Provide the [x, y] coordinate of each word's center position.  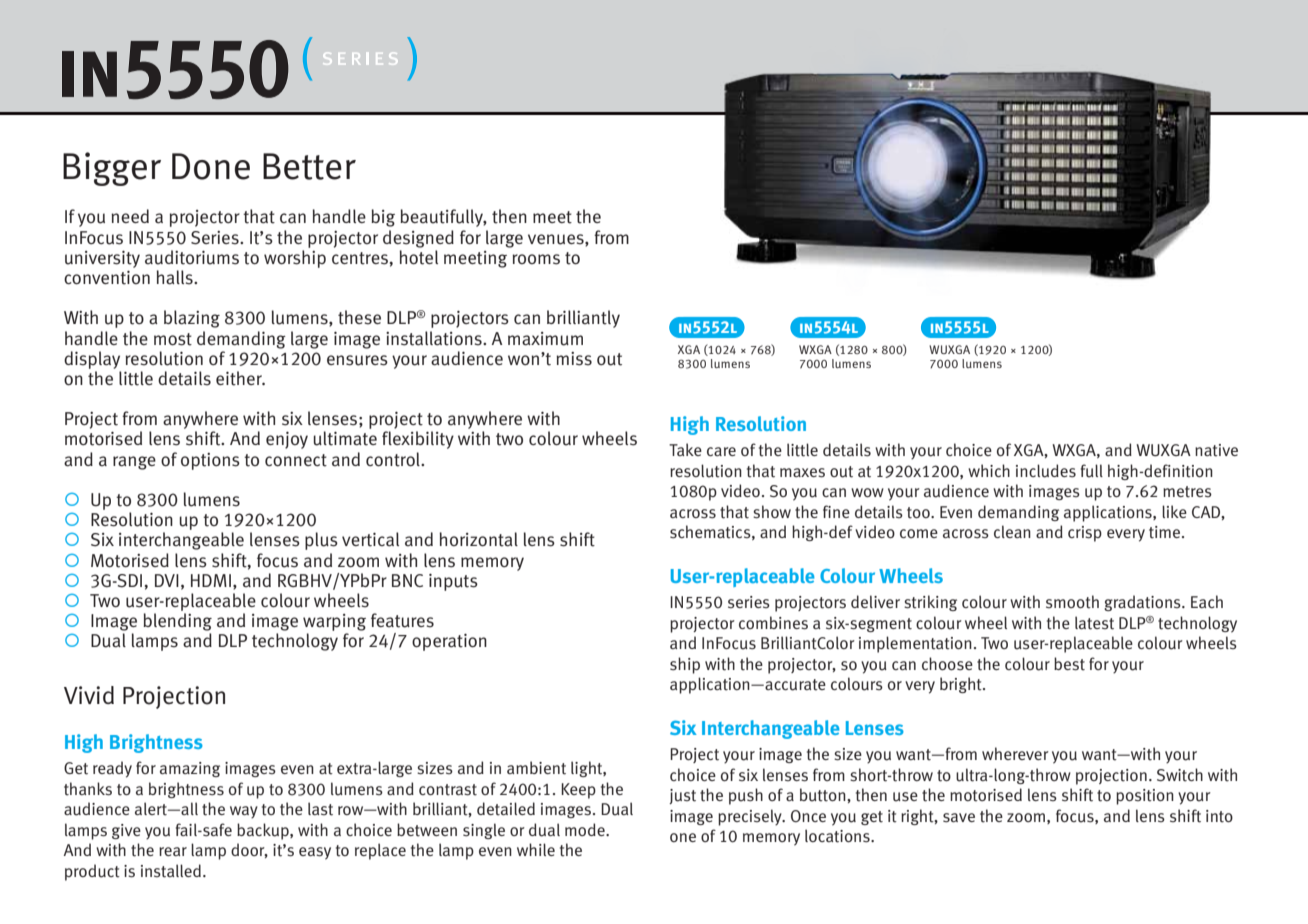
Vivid [89, 695]
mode [586, 829]
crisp [1085, 534]
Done [211, 166]
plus [321, 541]
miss [574, 359]
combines [773, 623]
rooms [536, 259]
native [1216, 450]
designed [418, 239]
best [1069, 664]
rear [173, 851]
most [173, 339]
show [772, 512]
